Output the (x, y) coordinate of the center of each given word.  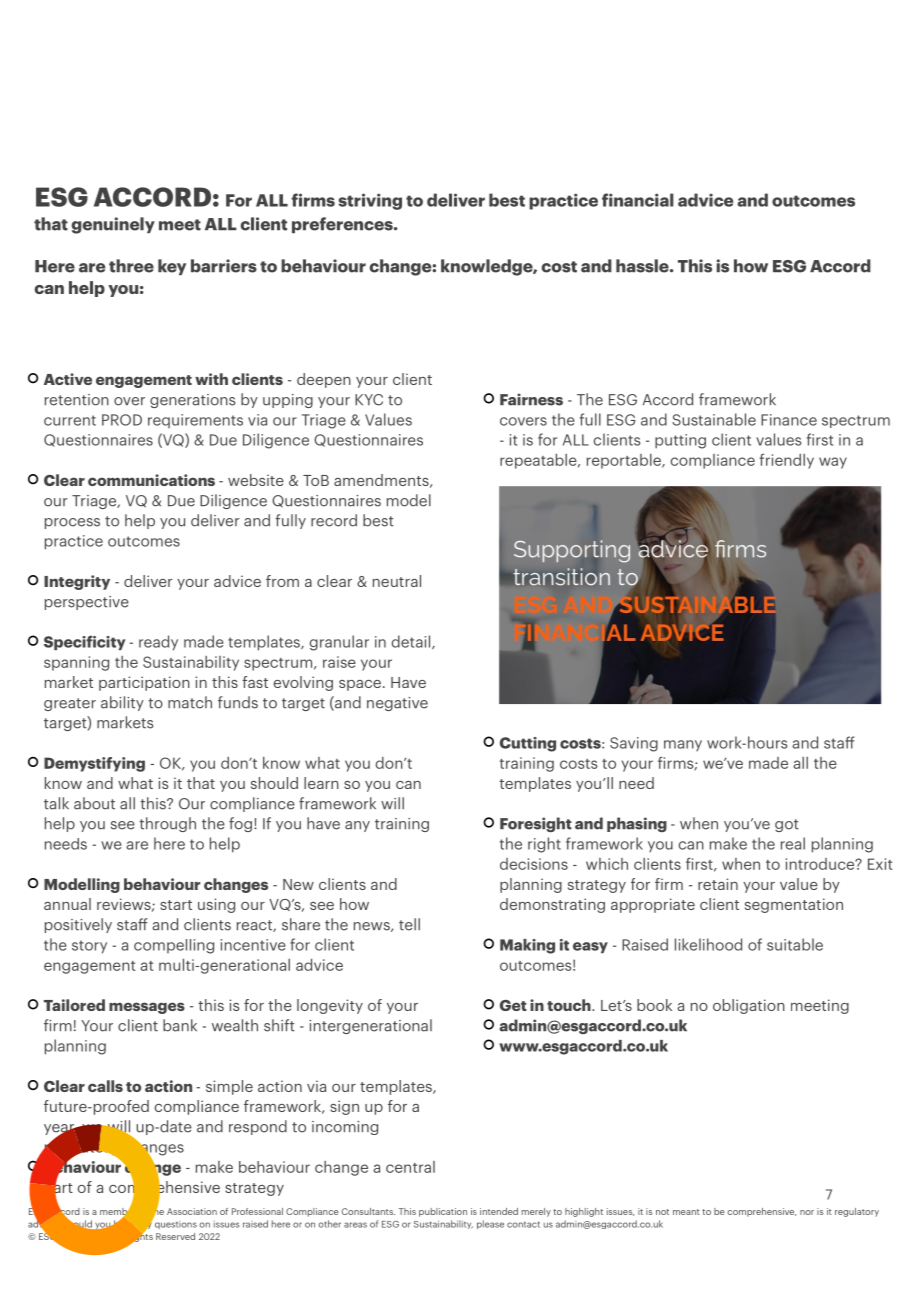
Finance (789, 420)
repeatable (539, 461)
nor (807, 1212)
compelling (174, 946)
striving (370, 201)
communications (151, 480)
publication (443, 1212)
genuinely (113, 225)
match (190, 702)
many (683, 745)
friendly (787, 461)
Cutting (528, 744)
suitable (795, 944)
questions (176, 1225)
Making (527, 946)
